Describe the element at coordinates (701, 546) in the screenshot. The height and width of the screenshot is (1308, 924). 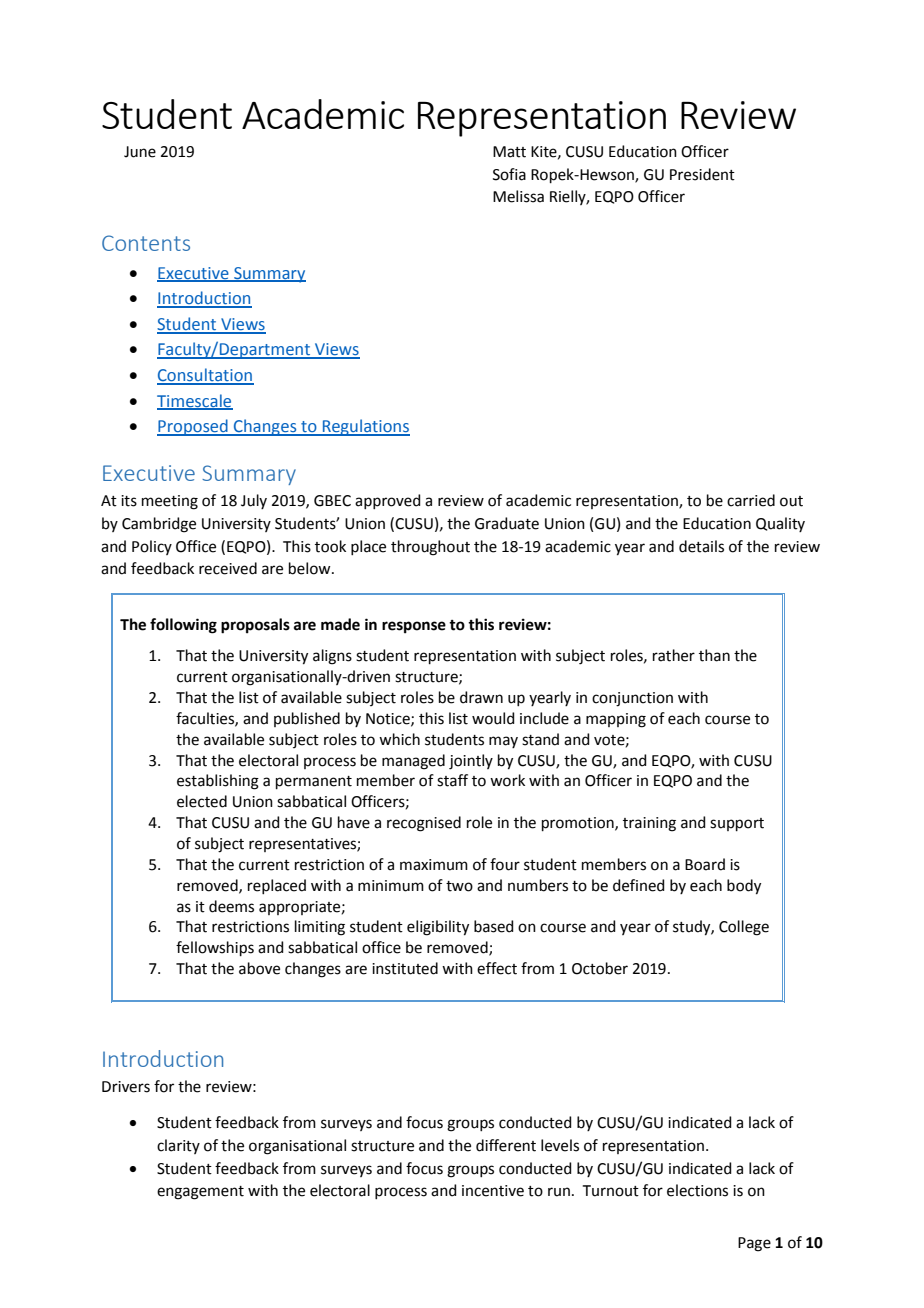
I see `details` at that location.
